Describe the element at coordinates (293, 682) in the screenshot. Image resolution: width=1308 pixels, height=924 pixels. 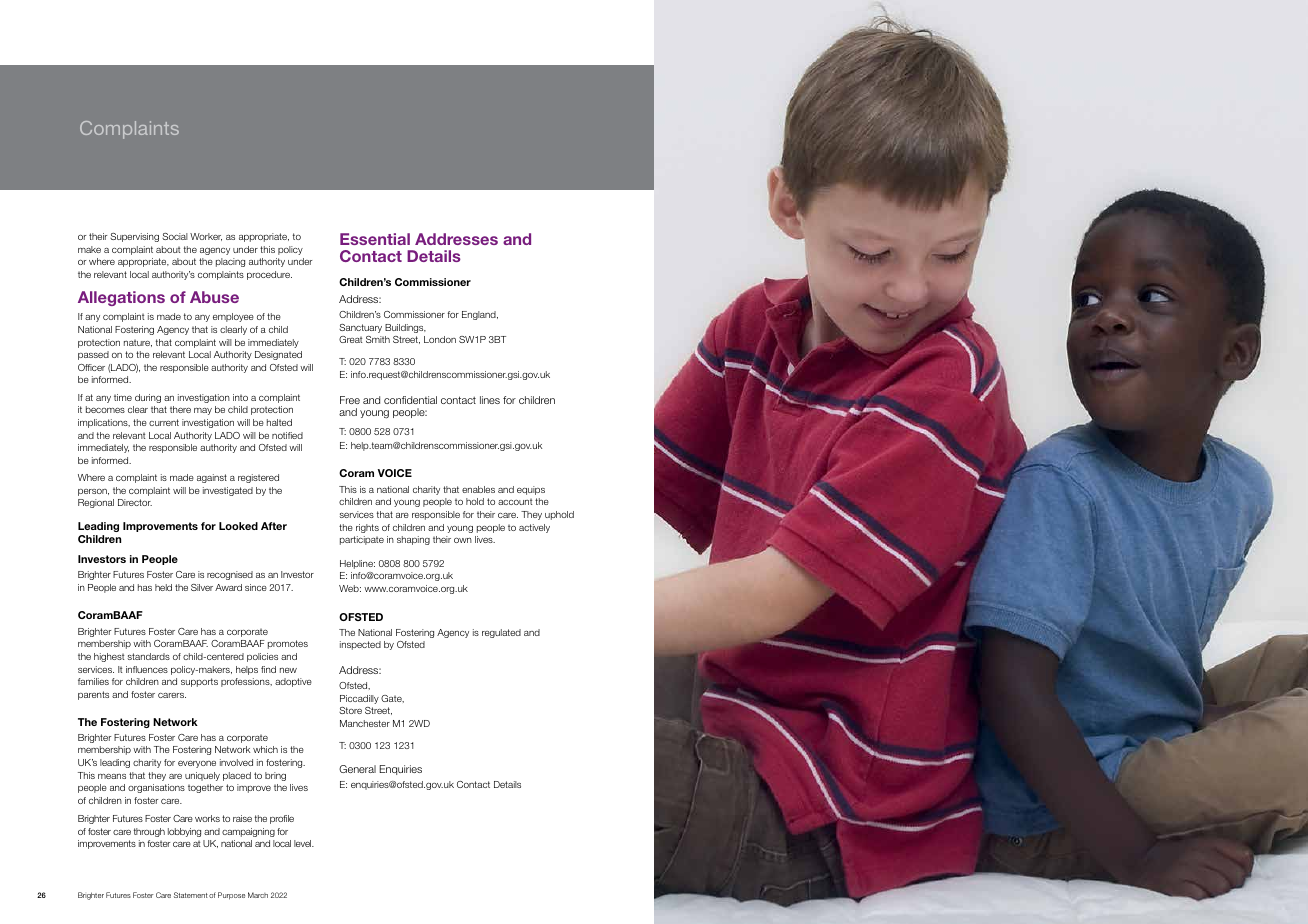
I see `adoptive` at that location.
